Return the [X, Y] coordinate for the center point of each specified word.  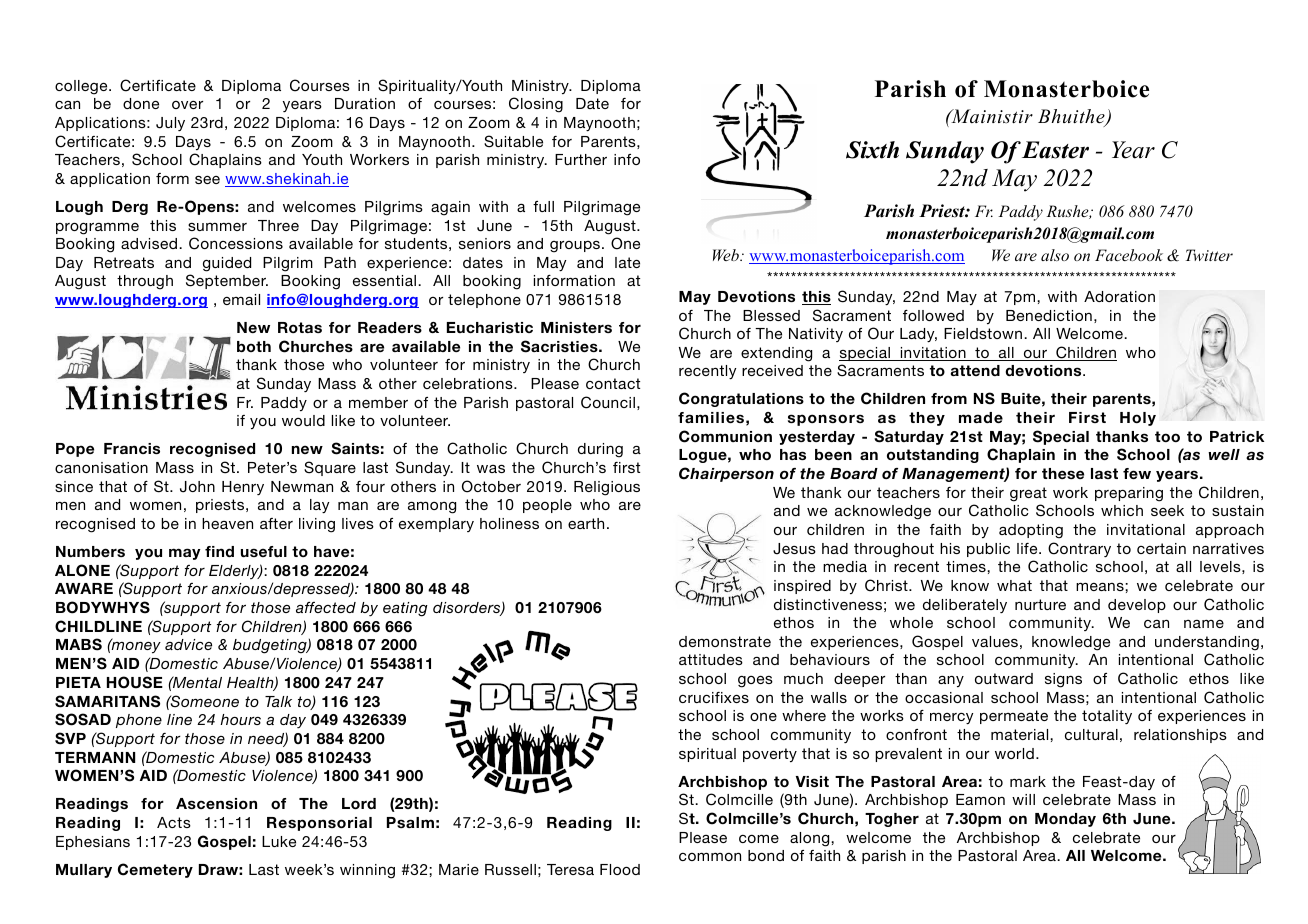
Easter [1055, 150]
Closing [536, 105]
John [197, 487]
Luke [279, 841]
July [170, 124]
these [1063, 473]
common [710, 856]
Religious [607, 488]
